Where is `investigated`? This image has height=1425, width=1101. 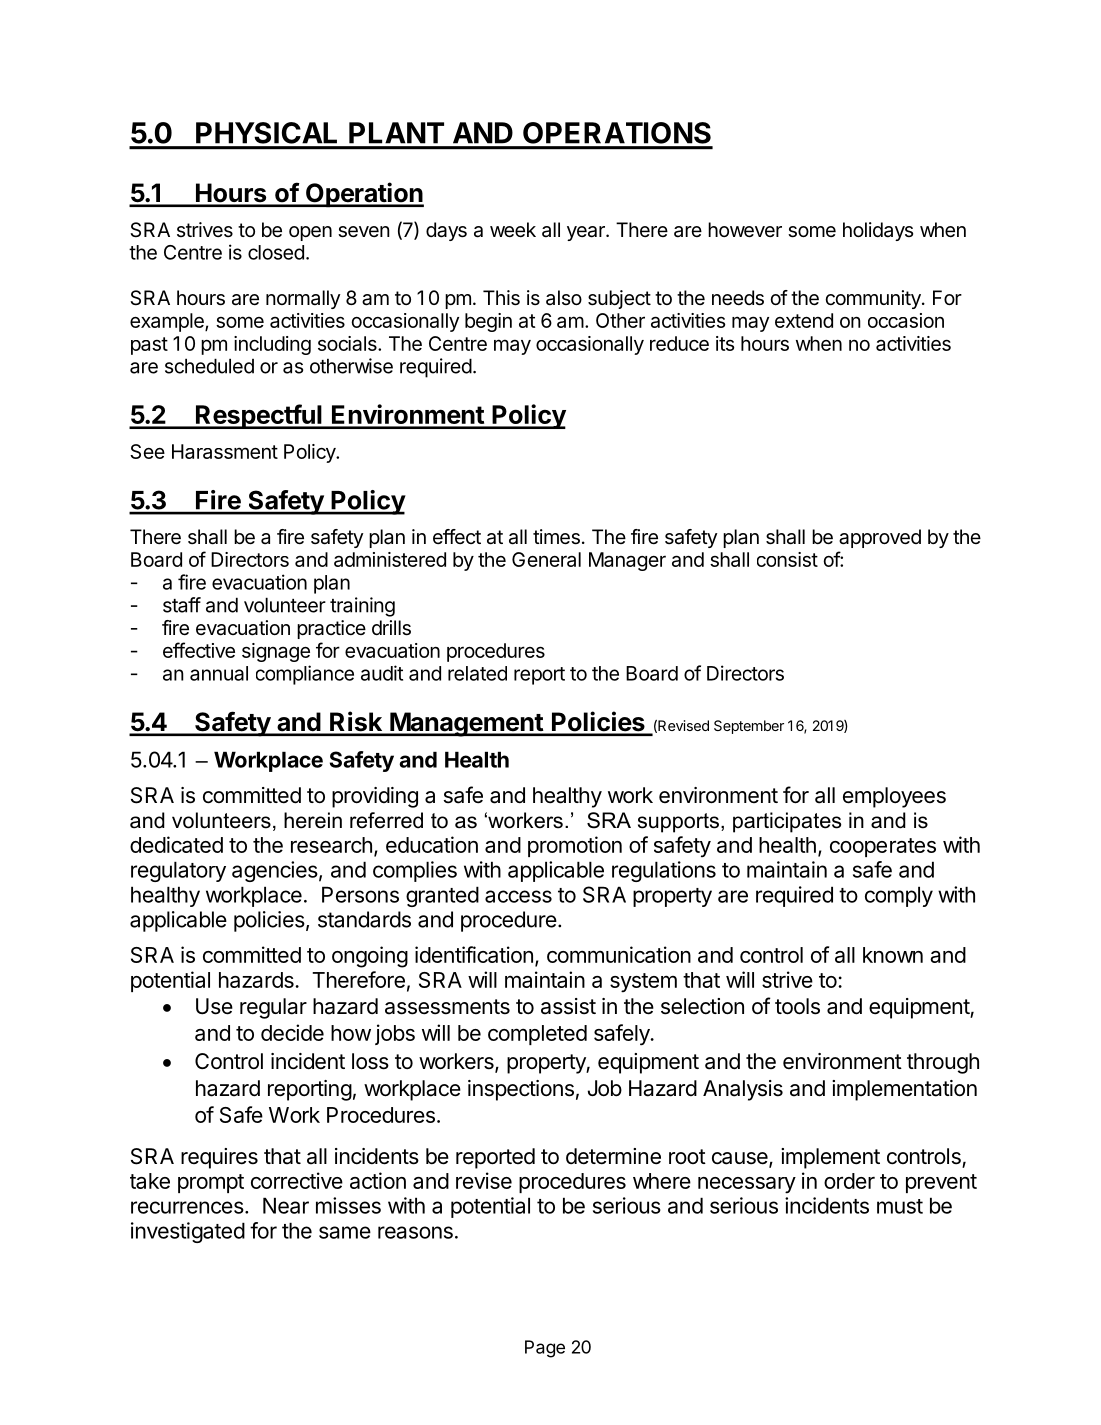
investigated is located at coordinates (188, 1232).
